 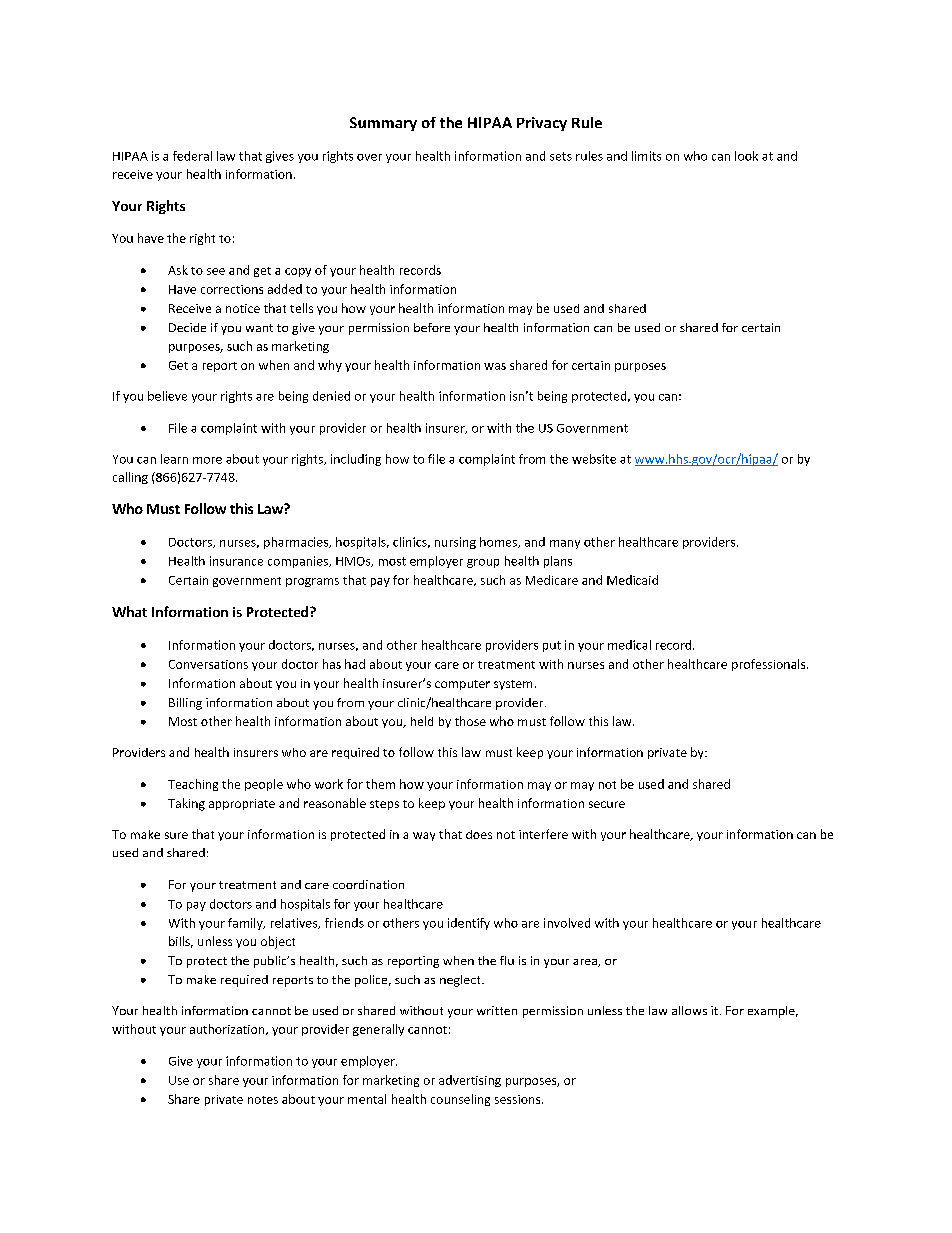 I want to click on advertising, so click(x=470, y=1081).
